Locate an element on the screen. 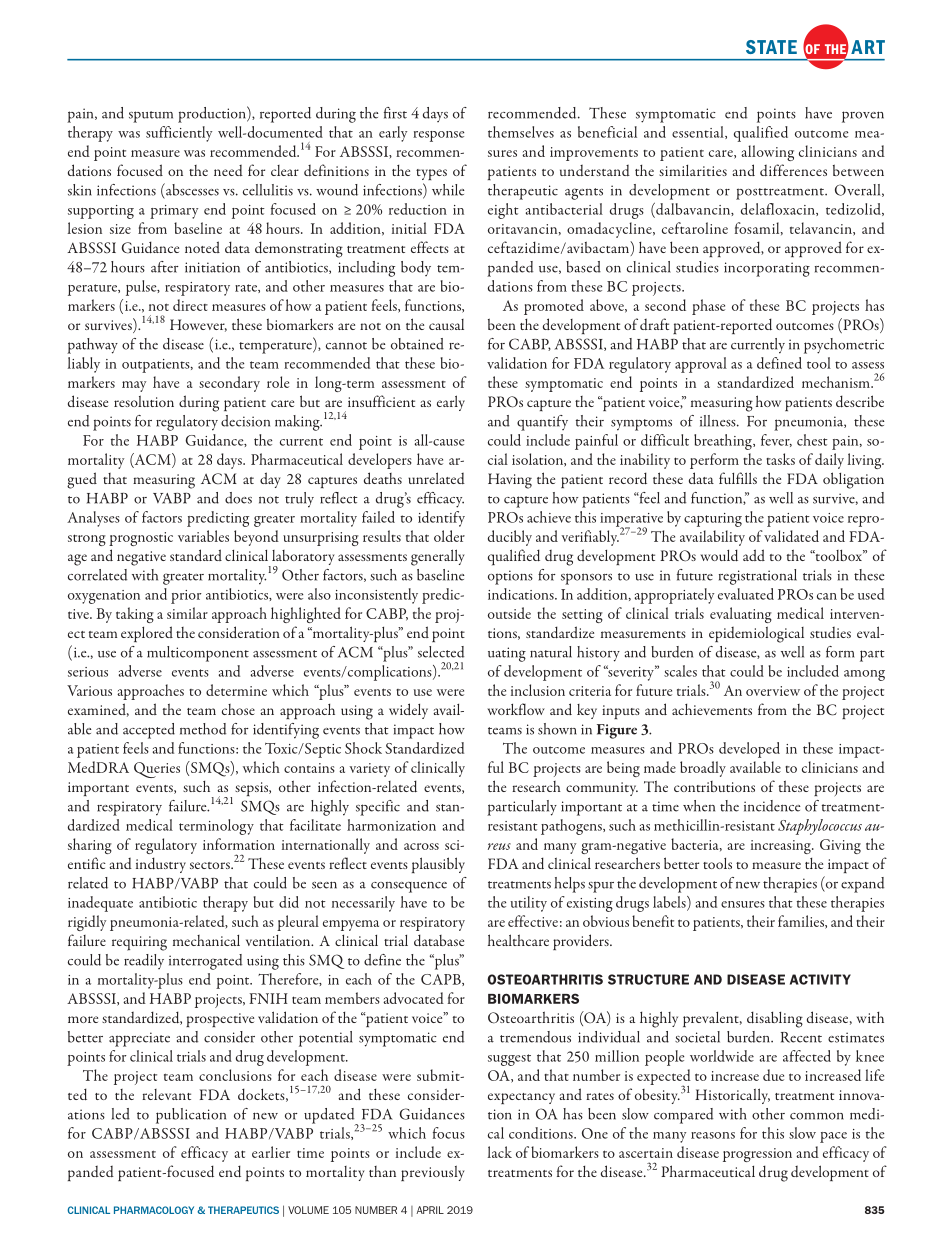 This screenshot has width=952, height=1256. themselves is located at coordinates (521, 132).
